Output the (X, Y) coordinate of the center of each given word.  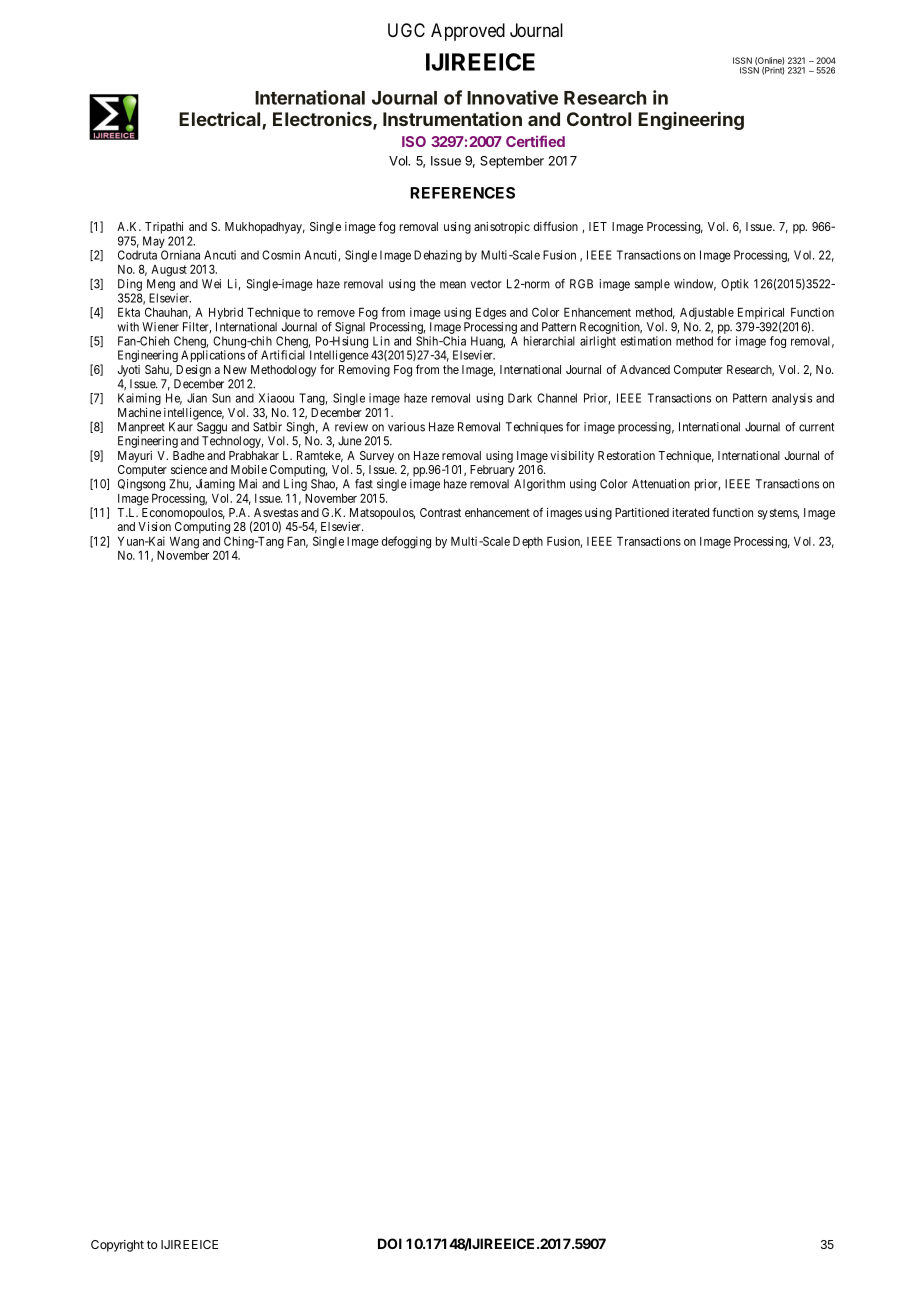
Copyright (117, 1246)
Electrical (221, 120)
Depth (528, 542)
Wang (184, 542)
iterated (690, 512)
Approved (468, 32)
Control (599, 119)
